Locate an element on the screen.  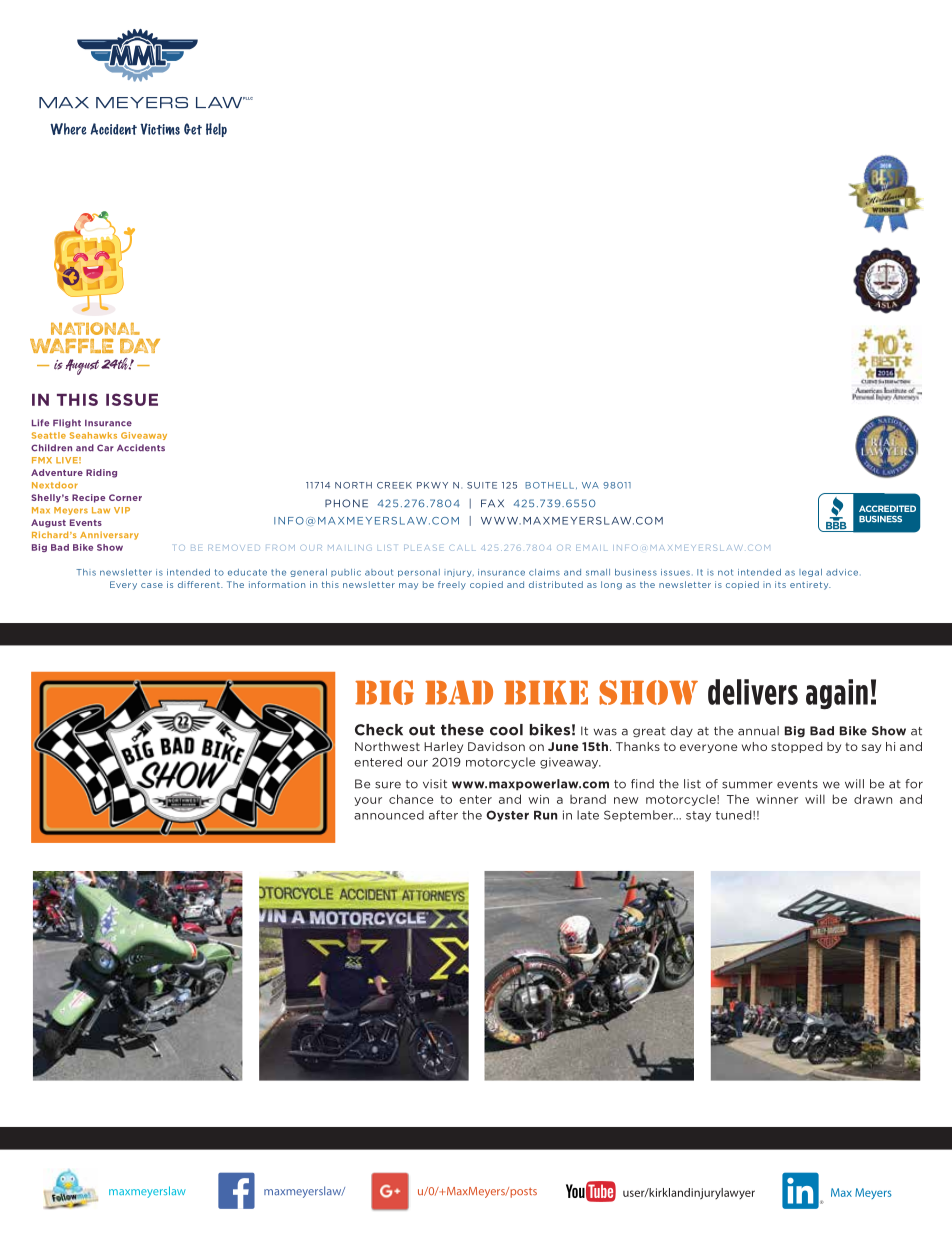
your is located at coordinates (368, 801).
